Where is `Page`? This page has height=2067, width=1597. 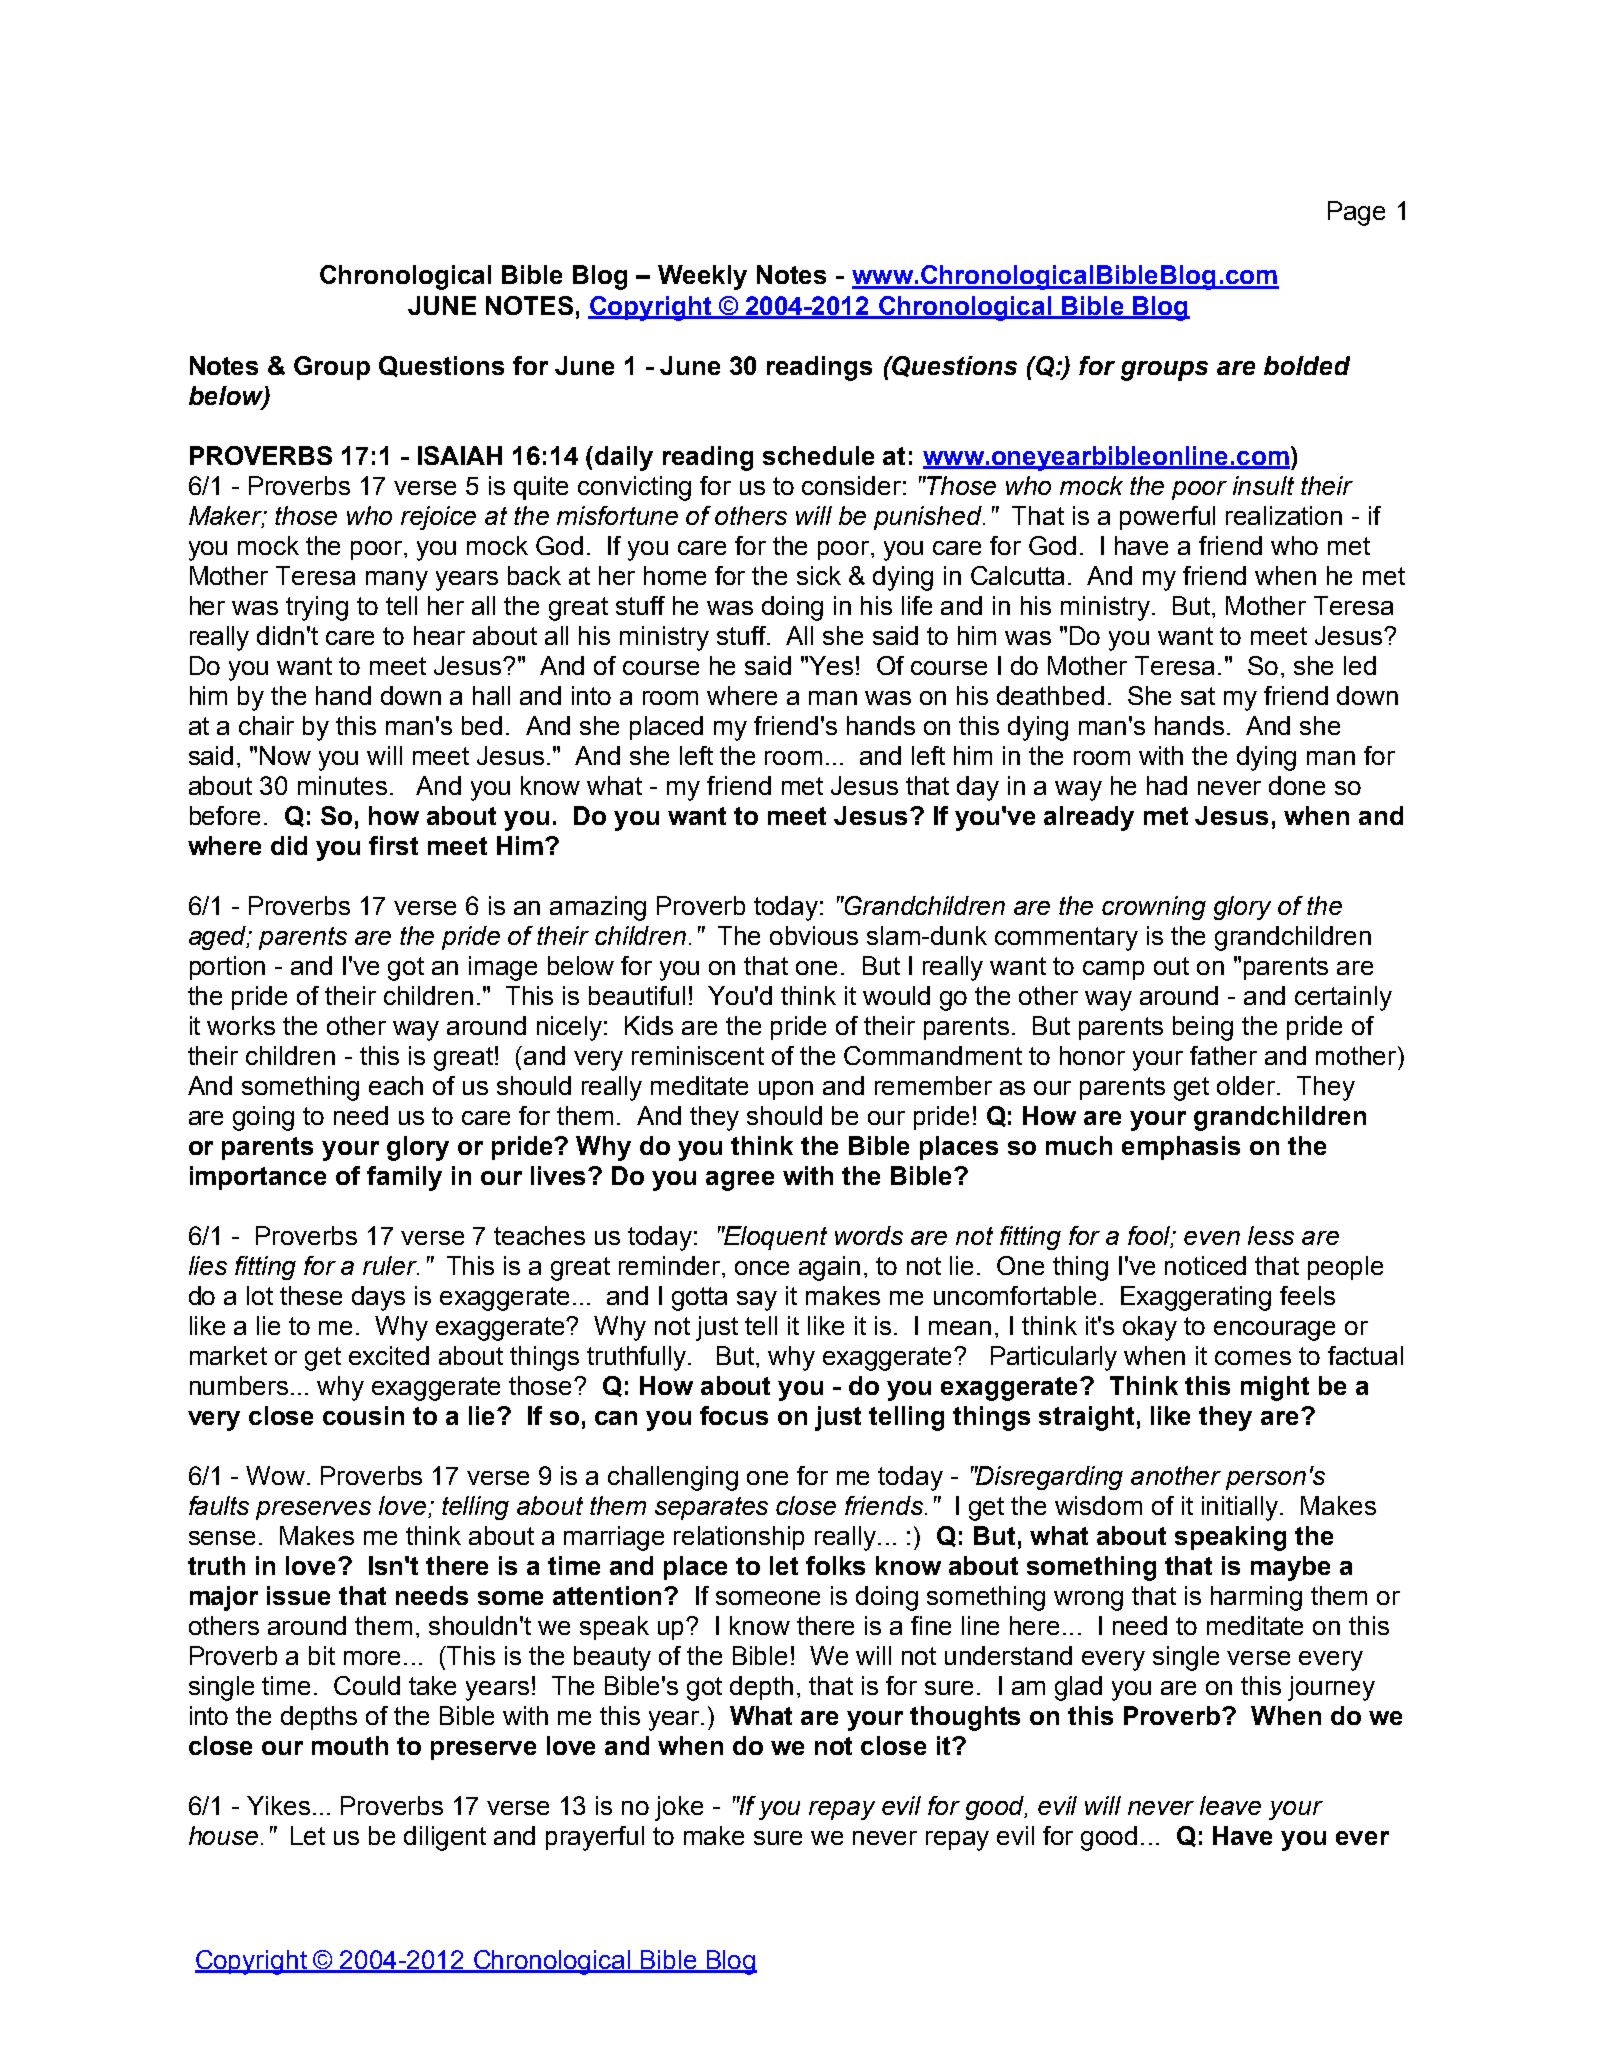 Page is located at coordinates (1356, 213).
